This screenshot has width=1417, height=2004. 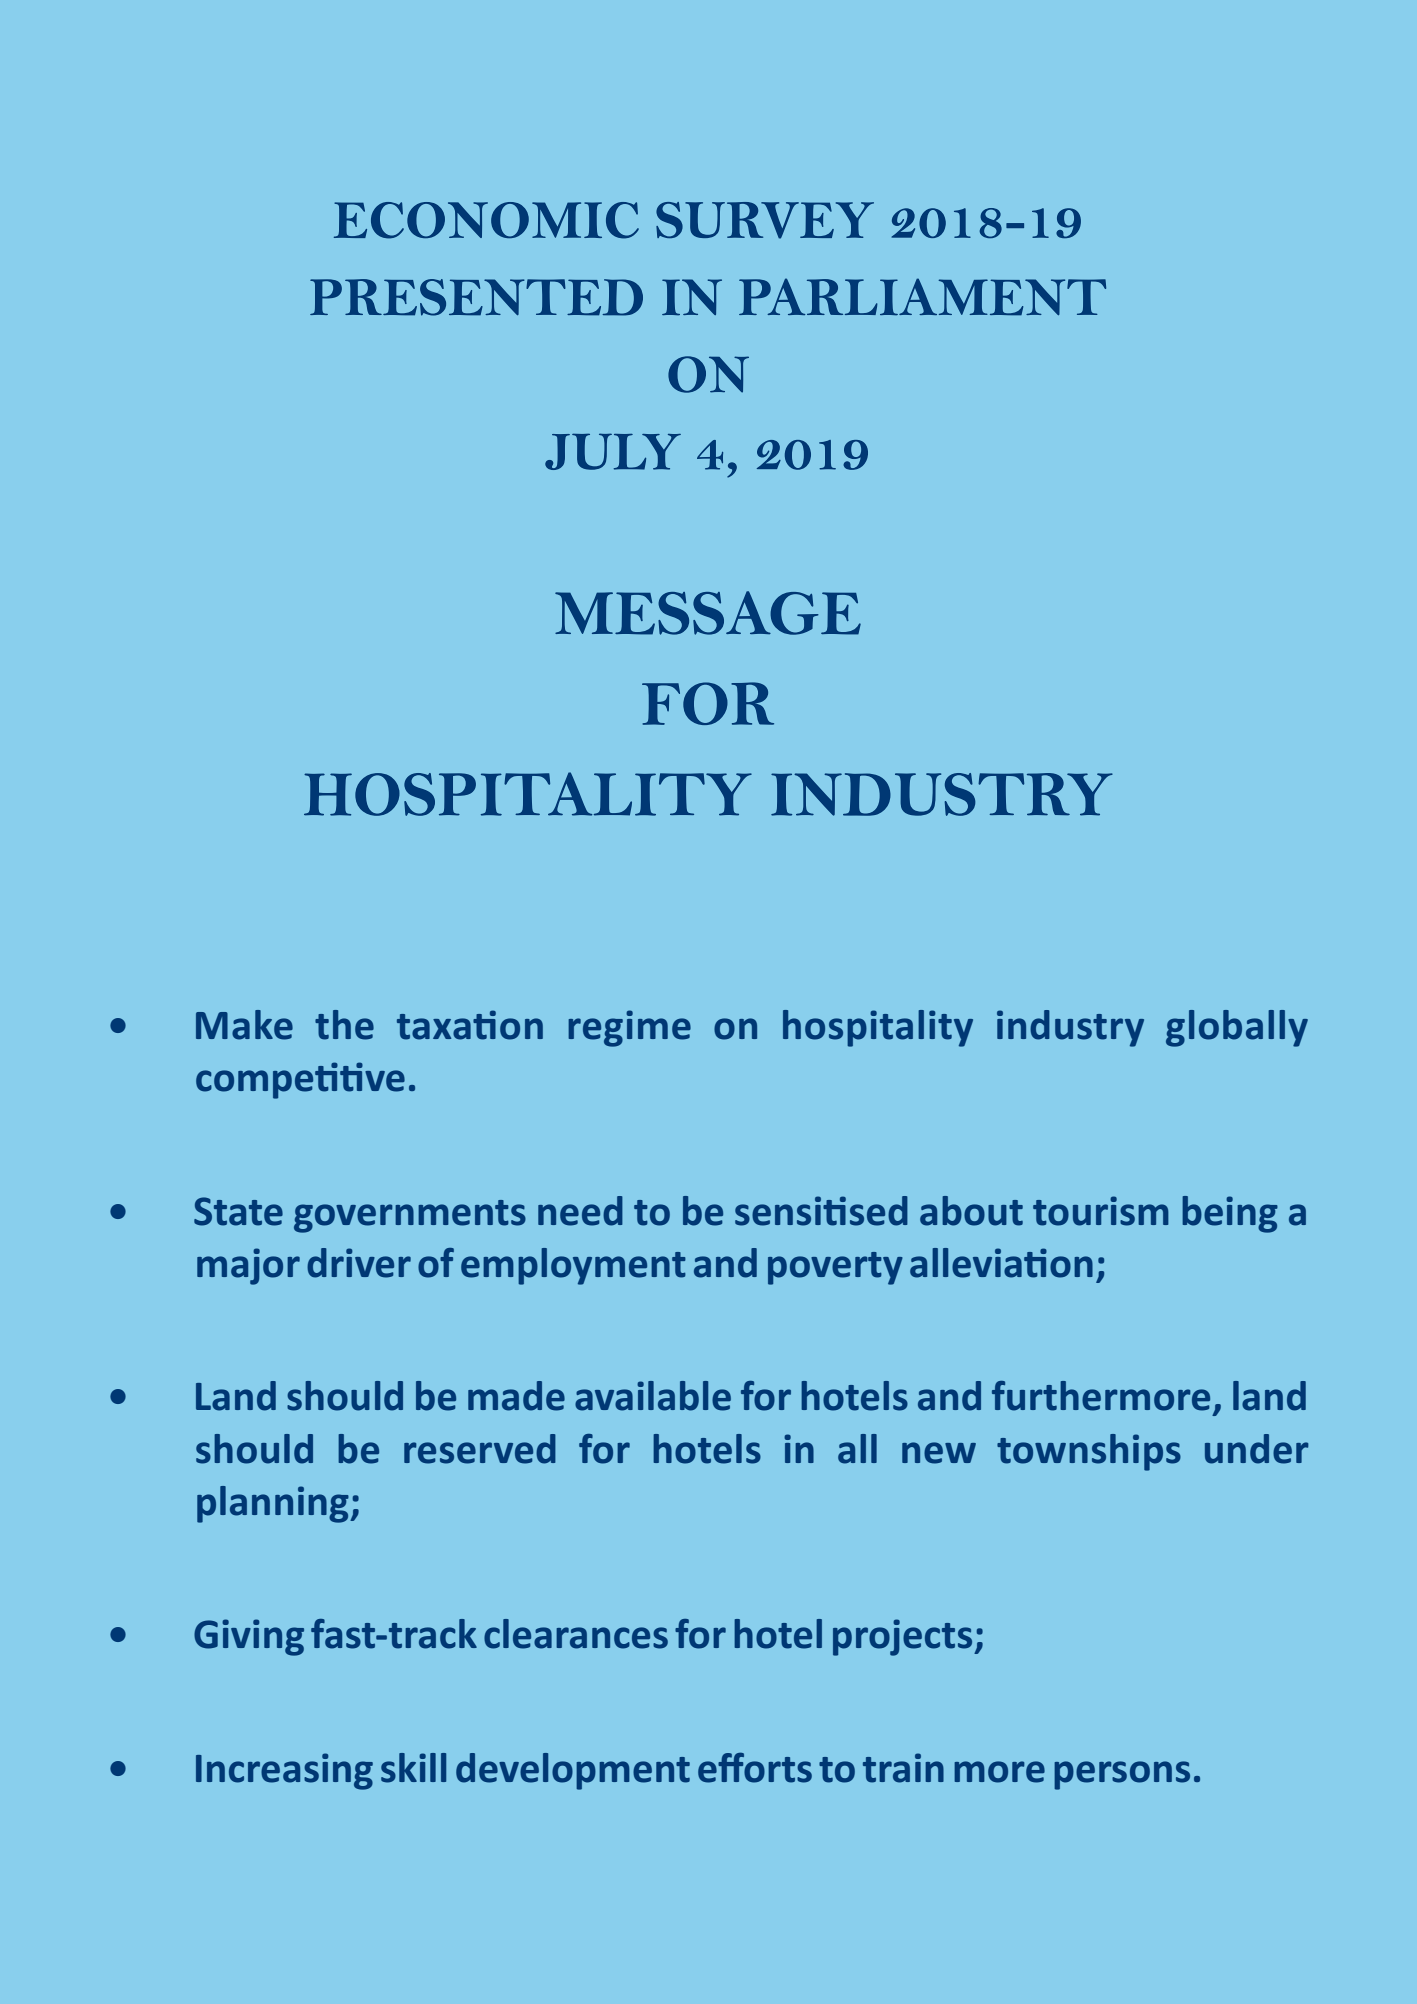 What do you see at coordinates (1237, 1028) in the screenshot?
I see `globally` at bounding box center [1237, 1028].
